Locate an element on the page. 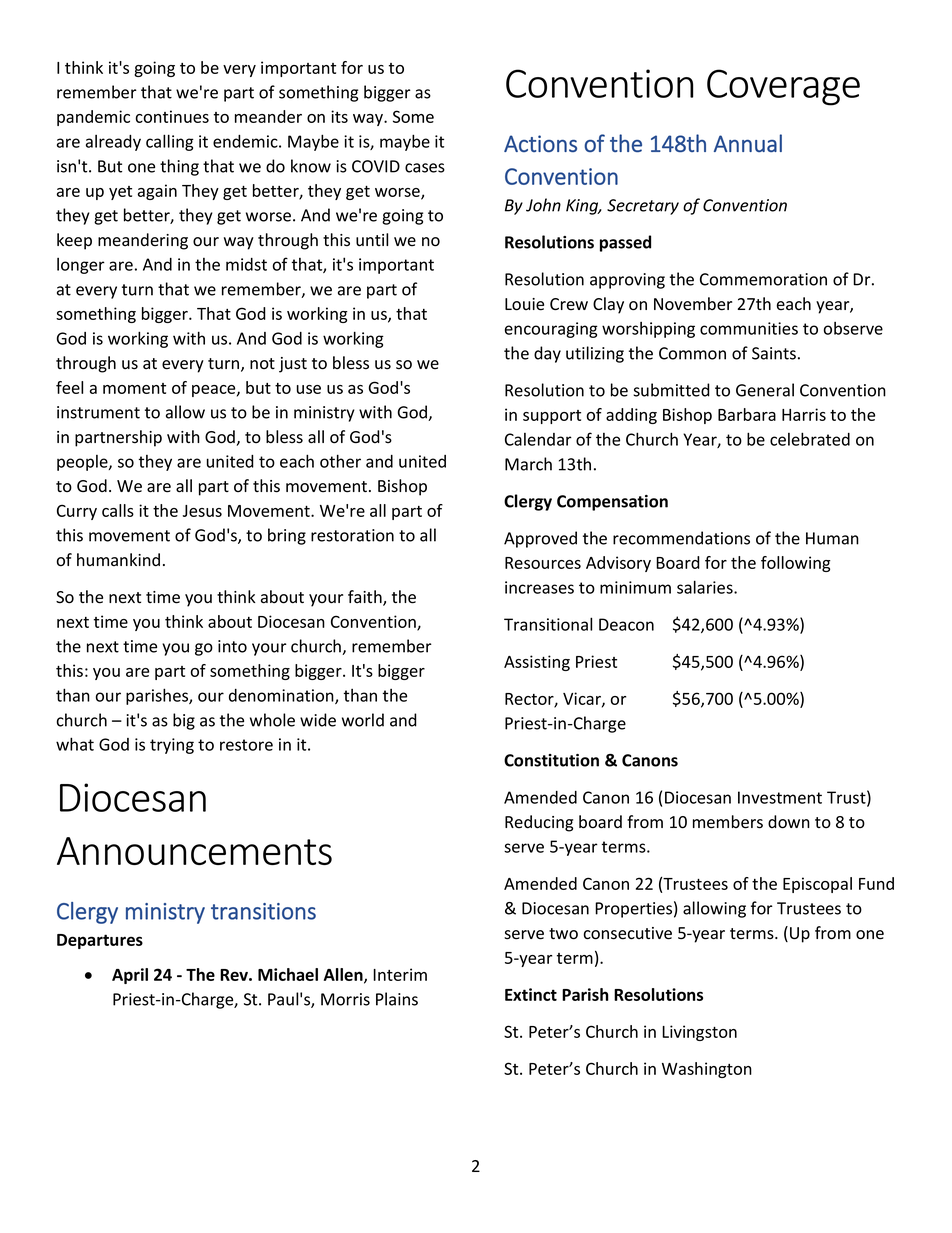  April is located at coordinates (130, 976).
